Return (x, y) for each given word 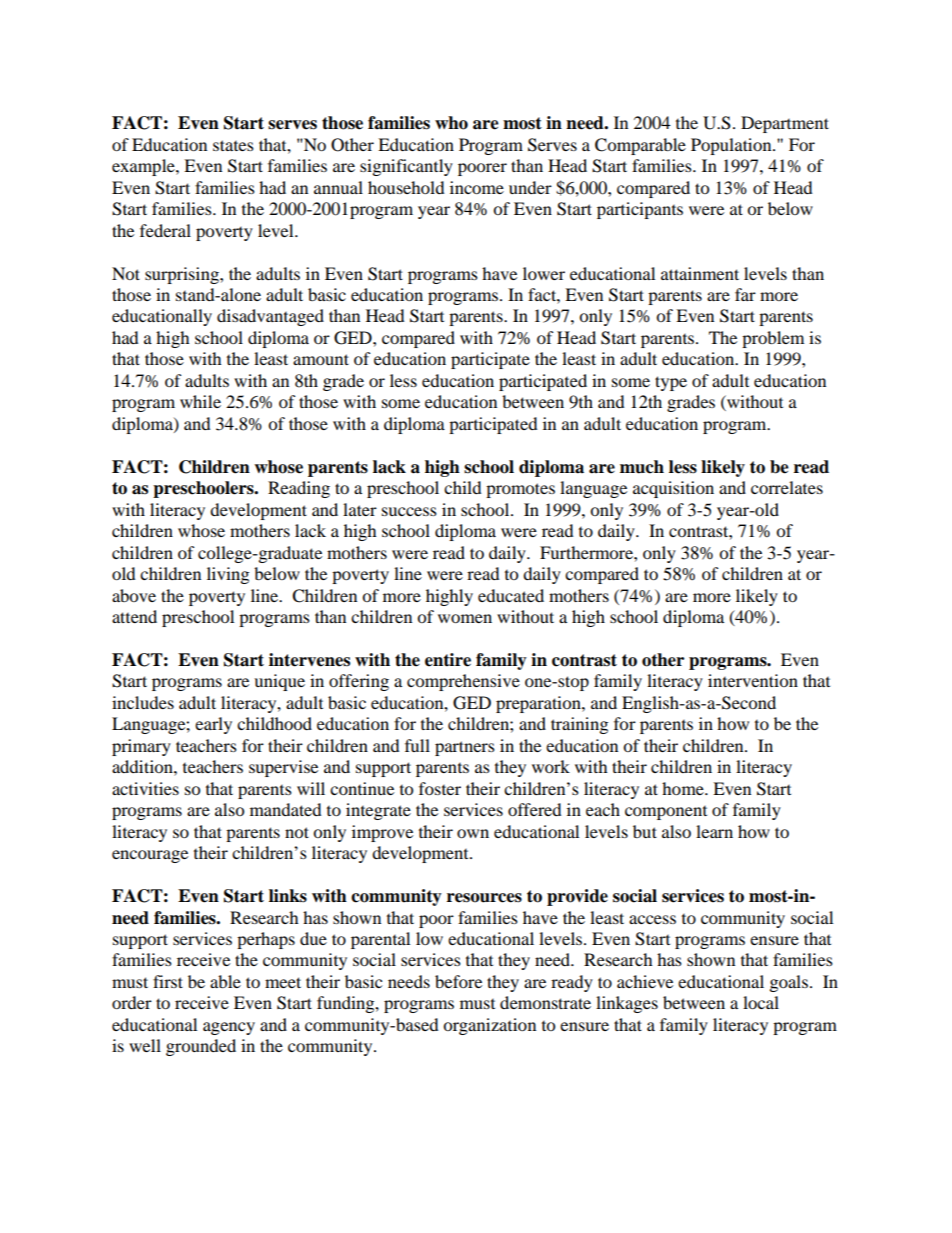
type (671, 383)
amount (321, 359)
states (233, 145)
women (465, 618)
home (684, 788)
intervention (753, 680)
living (228, 575)
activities (145, 788)
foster (440, 788)
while (200, 401)
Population (732, 146)
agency (229, 1028)
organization (489, 1026)
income (477, 187)
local (761, 1002)
